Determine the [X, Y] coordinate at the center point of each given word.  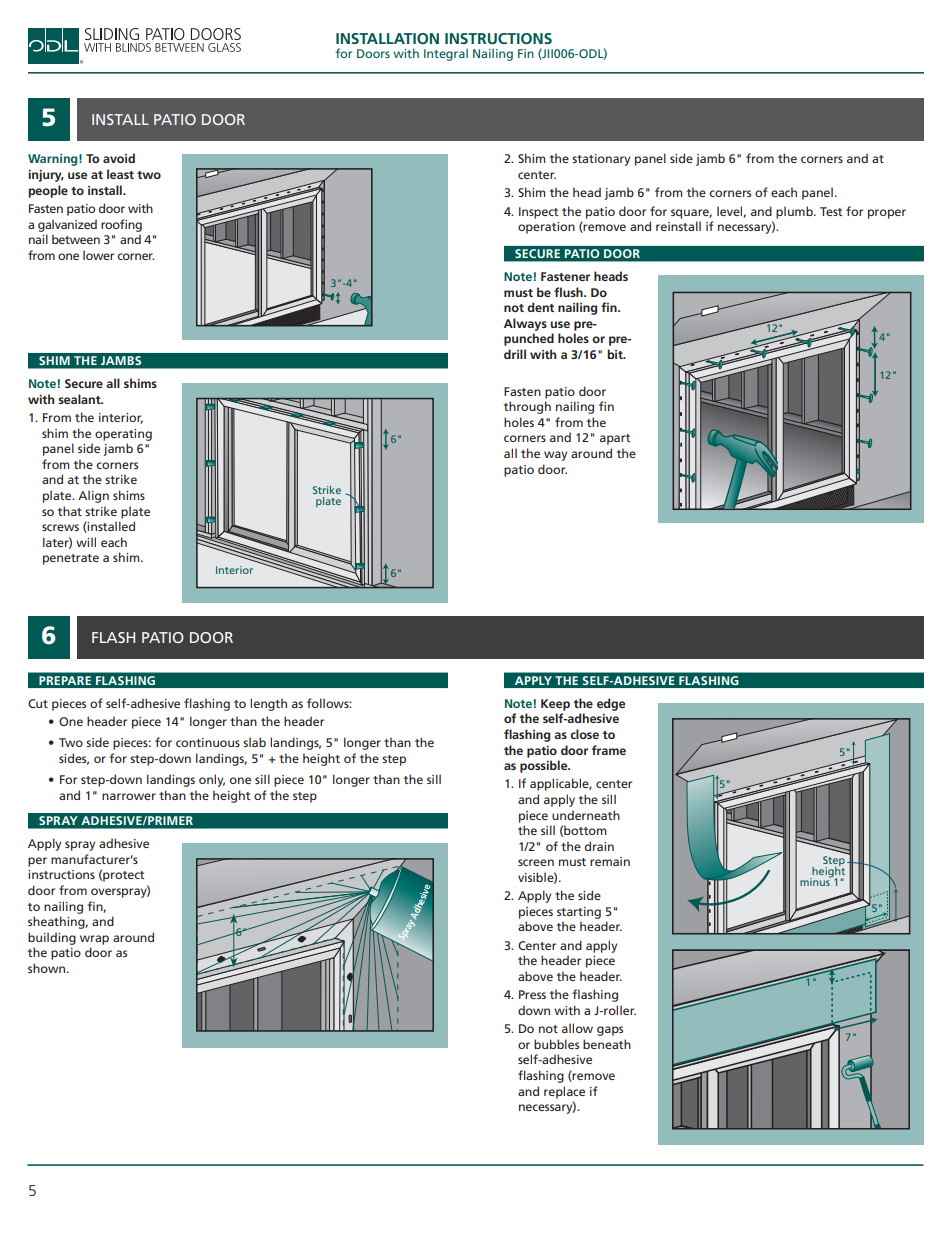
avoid [119, 158]
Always [525, 324]
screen [536, 862]
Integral [446, 54]
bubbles [556, 1044]
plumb [795, 212]
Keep [555, 705]
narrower [129, 796]
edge [611, 704]
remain [610, 861]
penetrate [71, 559]
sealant [80, 399]
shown [46, 968]
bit [616, 354]
